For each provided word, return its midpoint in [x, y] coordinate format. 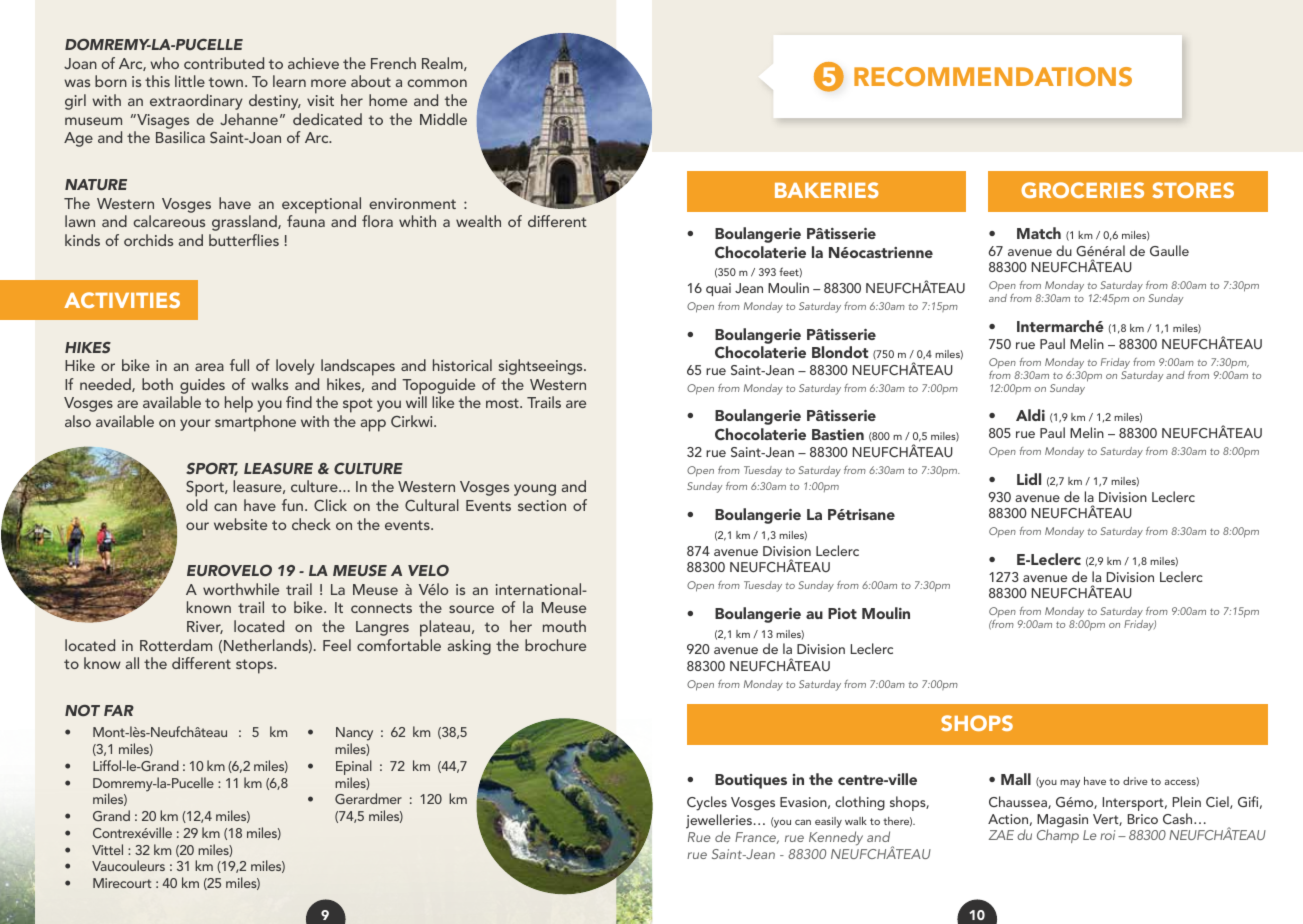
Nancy [354, 735]
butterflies [244, 240]
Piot [842, 613]
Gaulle [1169, 250]
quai [718, 289]
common [437, 83]
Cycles [707, 803]
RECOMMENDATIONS [993, 77]
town [226, 82]
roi [1107, 835]
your [195, 425]
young [535, 490]
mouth [564, 626]
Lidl [1029, 479]
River [205, 627]
